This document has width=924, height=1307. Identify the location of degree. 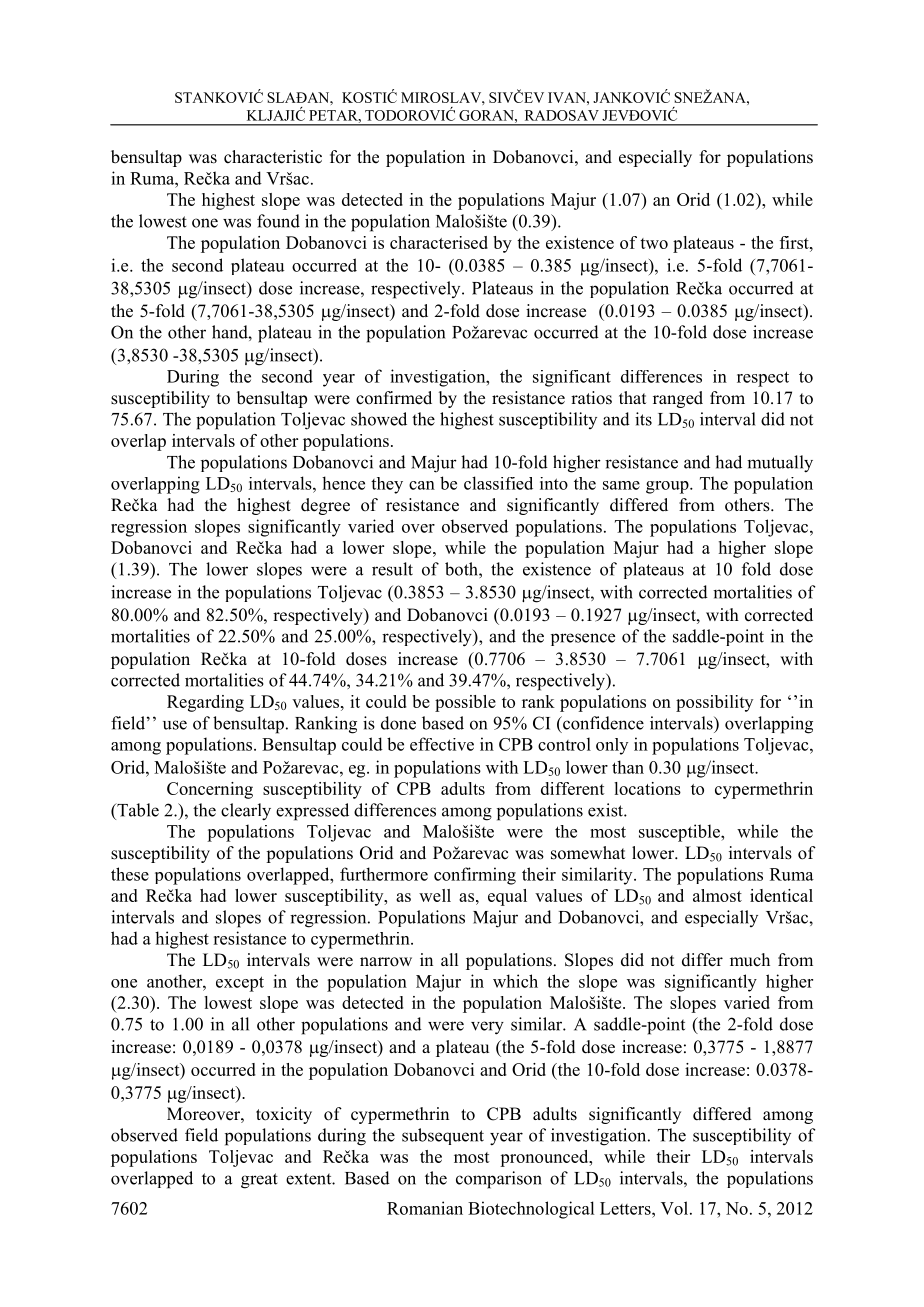
(325, 506).
